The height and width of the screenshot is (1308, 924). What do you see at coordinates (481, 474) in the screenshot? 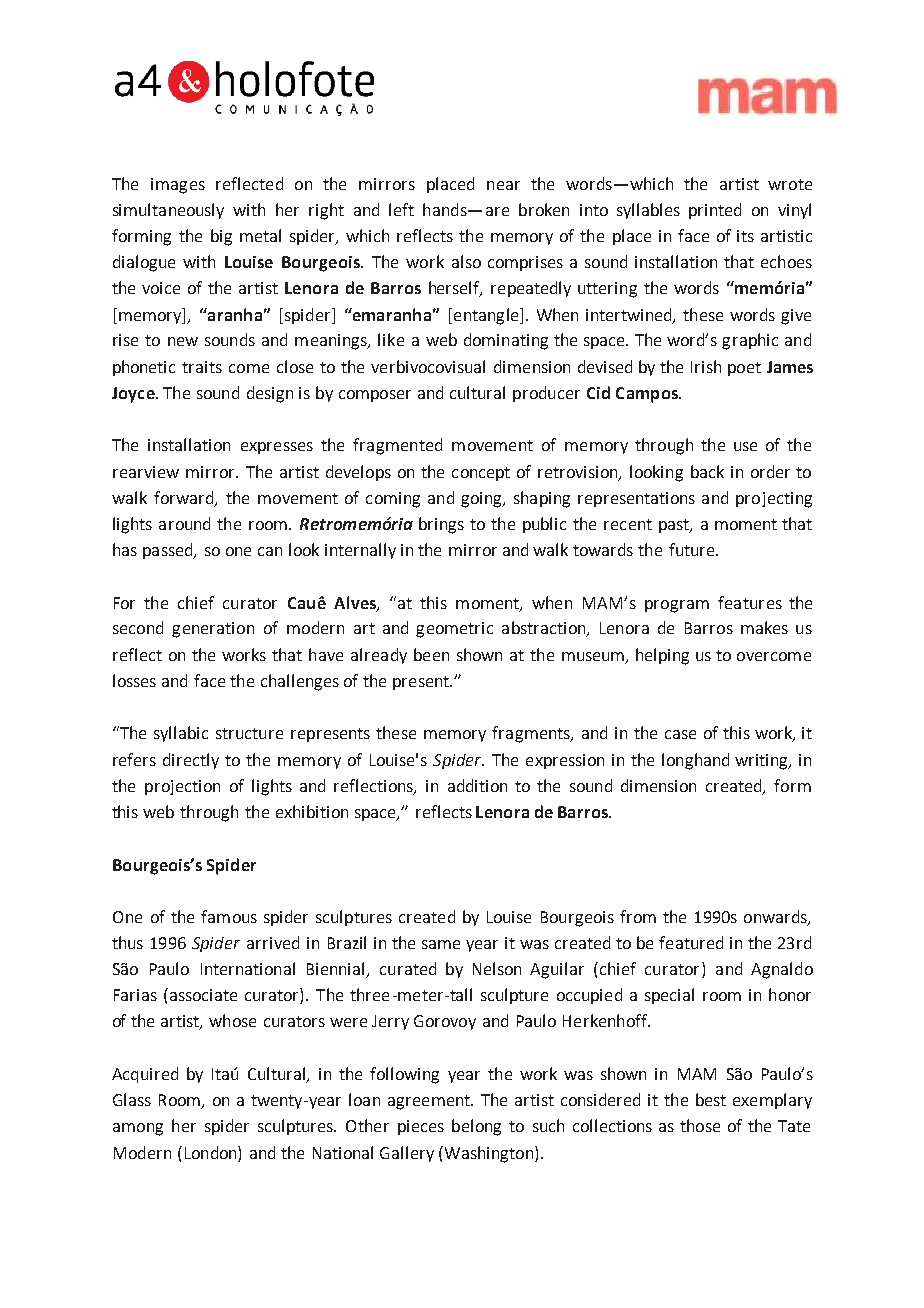
I see `concept` at bounding box center [481, 474].
